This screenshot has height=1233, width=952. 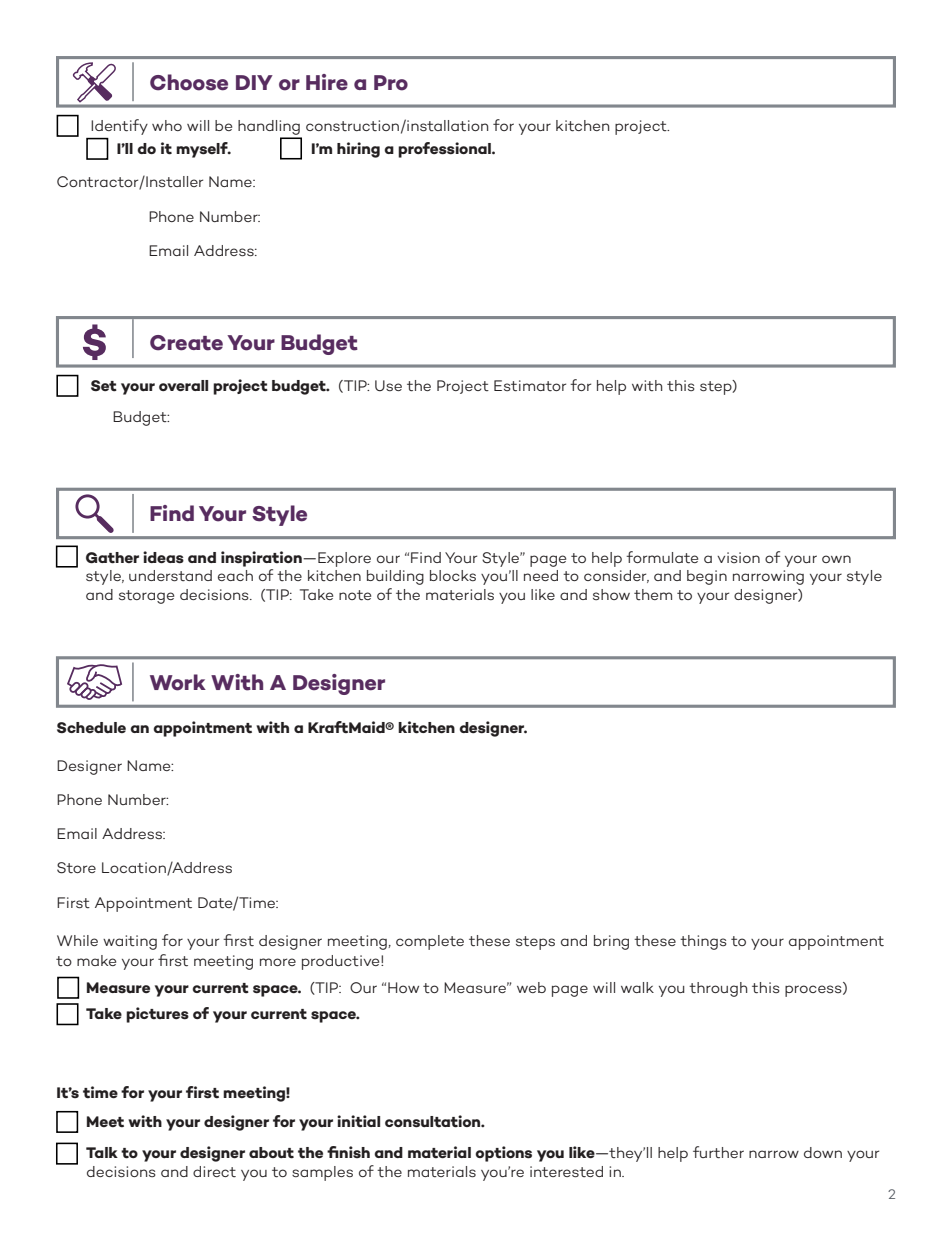 What do you see at coordinates (388, 386) in the screenshot?
I see `Use` at bounding box center [388, 386].
